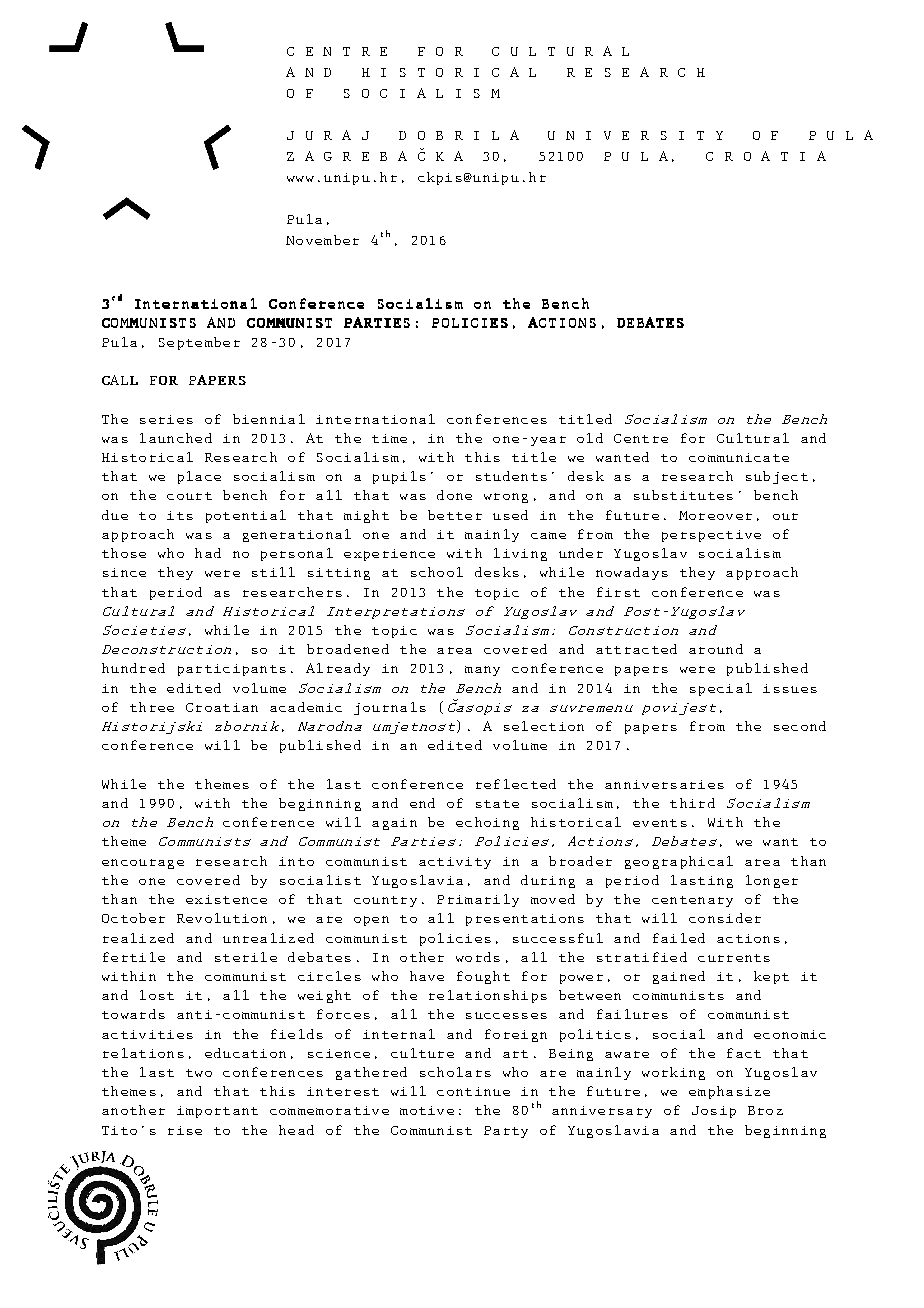  What do you see at coordinates (226, 899) in the image?
I see `existence` at bounding box center [226, 899].
